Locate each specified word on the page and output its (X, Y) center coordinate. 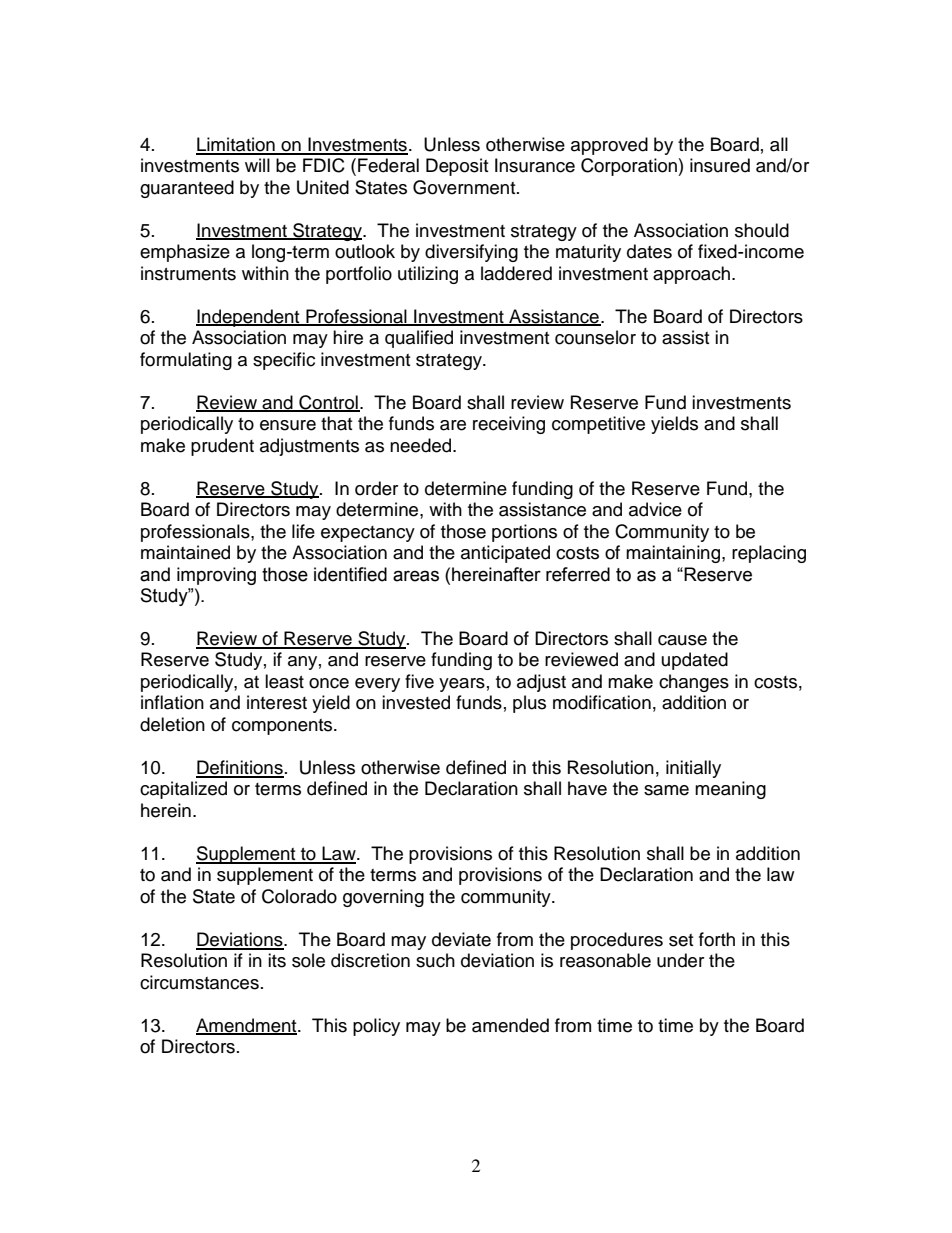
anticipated (505, 554)
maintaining (674, 554)
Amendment (247, 1026)
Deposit (457, 167)
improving (216, 576)
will (257, 165)
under (680, 960)
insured (720, 165)
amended (510, 1025)
